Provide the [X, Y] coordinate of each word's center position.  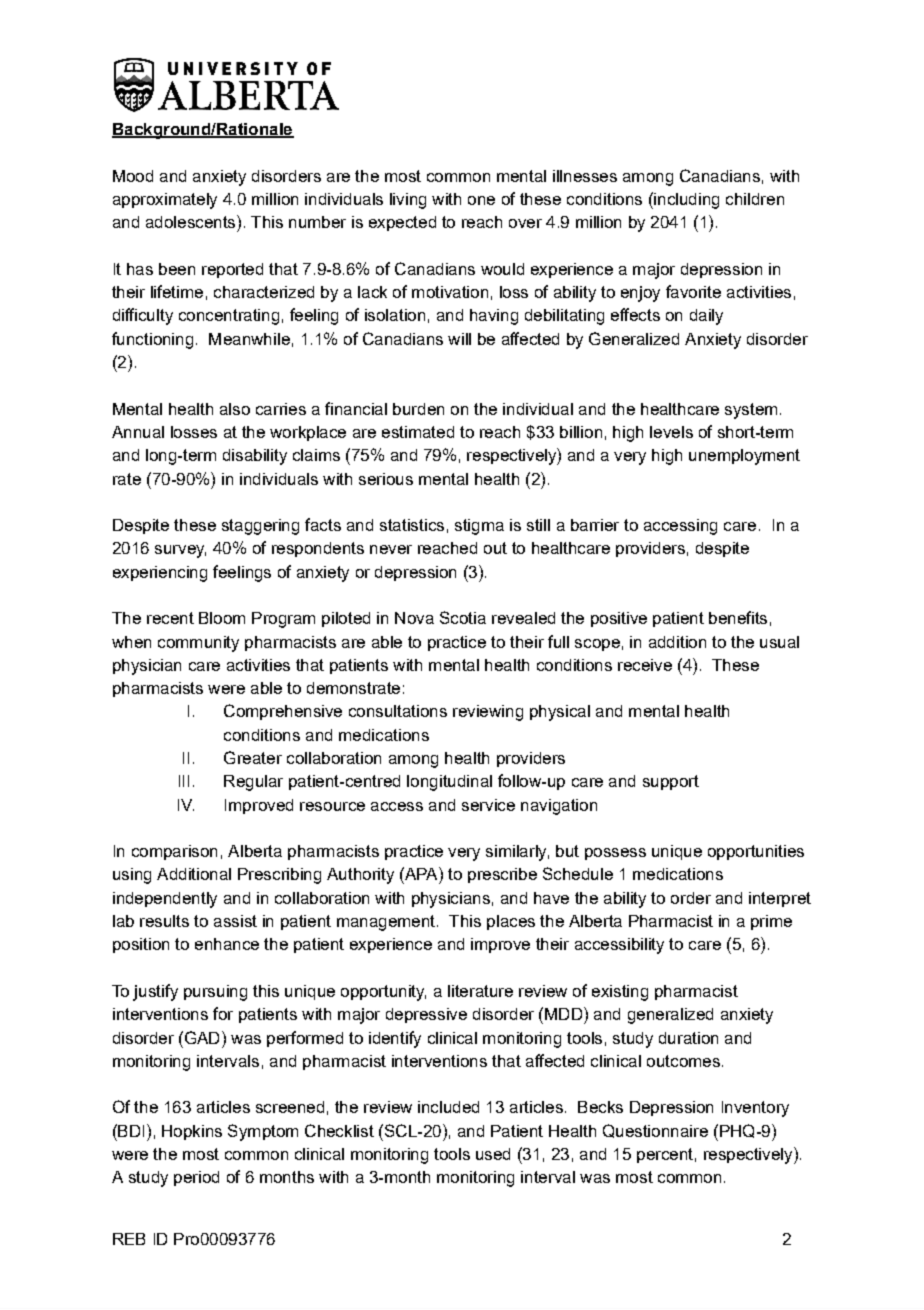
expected [402, 223]
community [198, 644]
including [685, 200]
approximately [165, 201]
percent [665, 1155]
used [493, 1154]
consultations [398, 711]
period [196, 1178]
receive [645, 665]
